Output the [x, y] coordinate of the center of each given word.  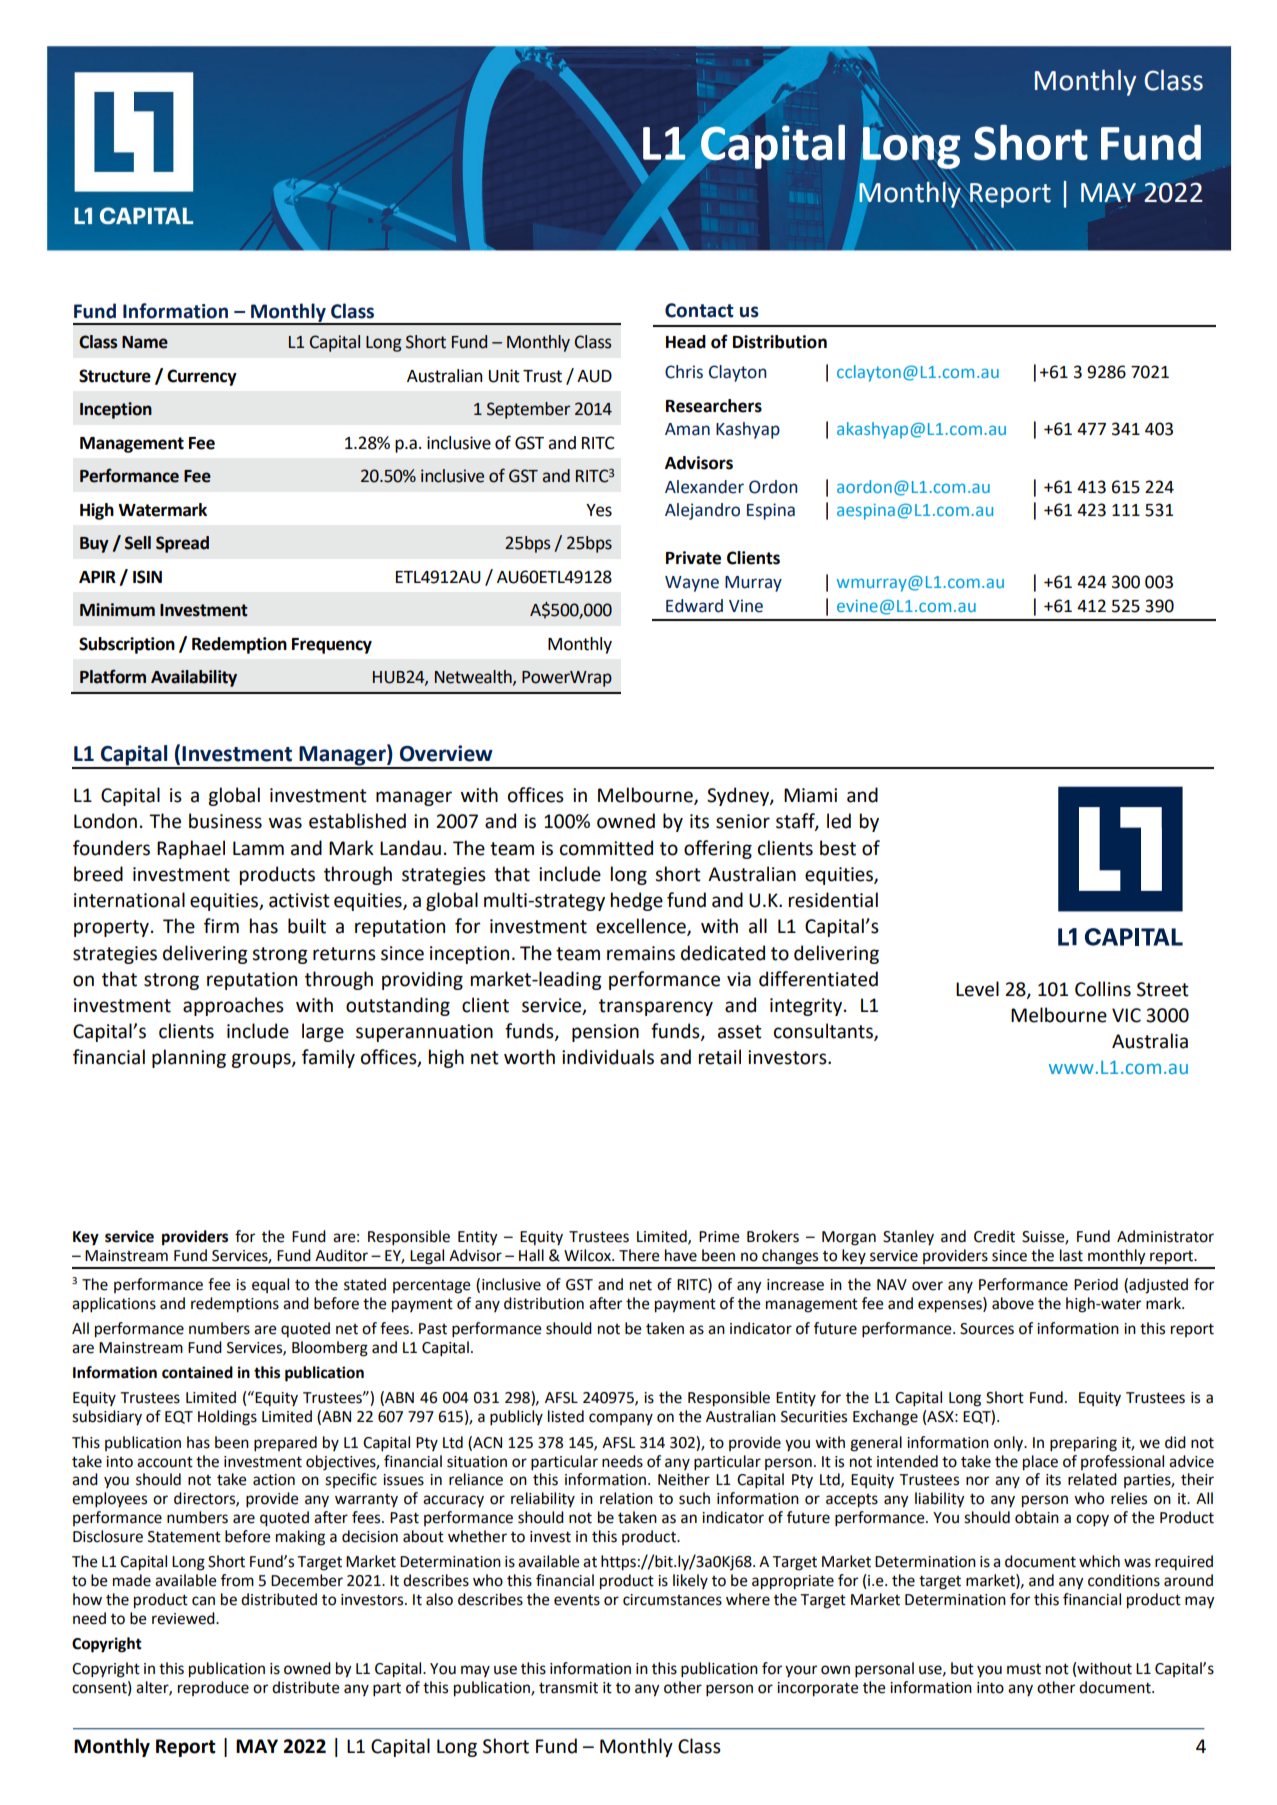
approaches [233, 1006]
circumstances [672, 1600]
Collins [1103, 989]
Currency [202, 377]
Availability [194, 678]
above [1013, 1303]
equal [270, 1285]
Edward [694, 606]
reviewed [184, 1618]
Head [686, 342]
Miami [810, 795]
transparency [656, 1007]
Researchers [714, 406]
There [639, 1255]
